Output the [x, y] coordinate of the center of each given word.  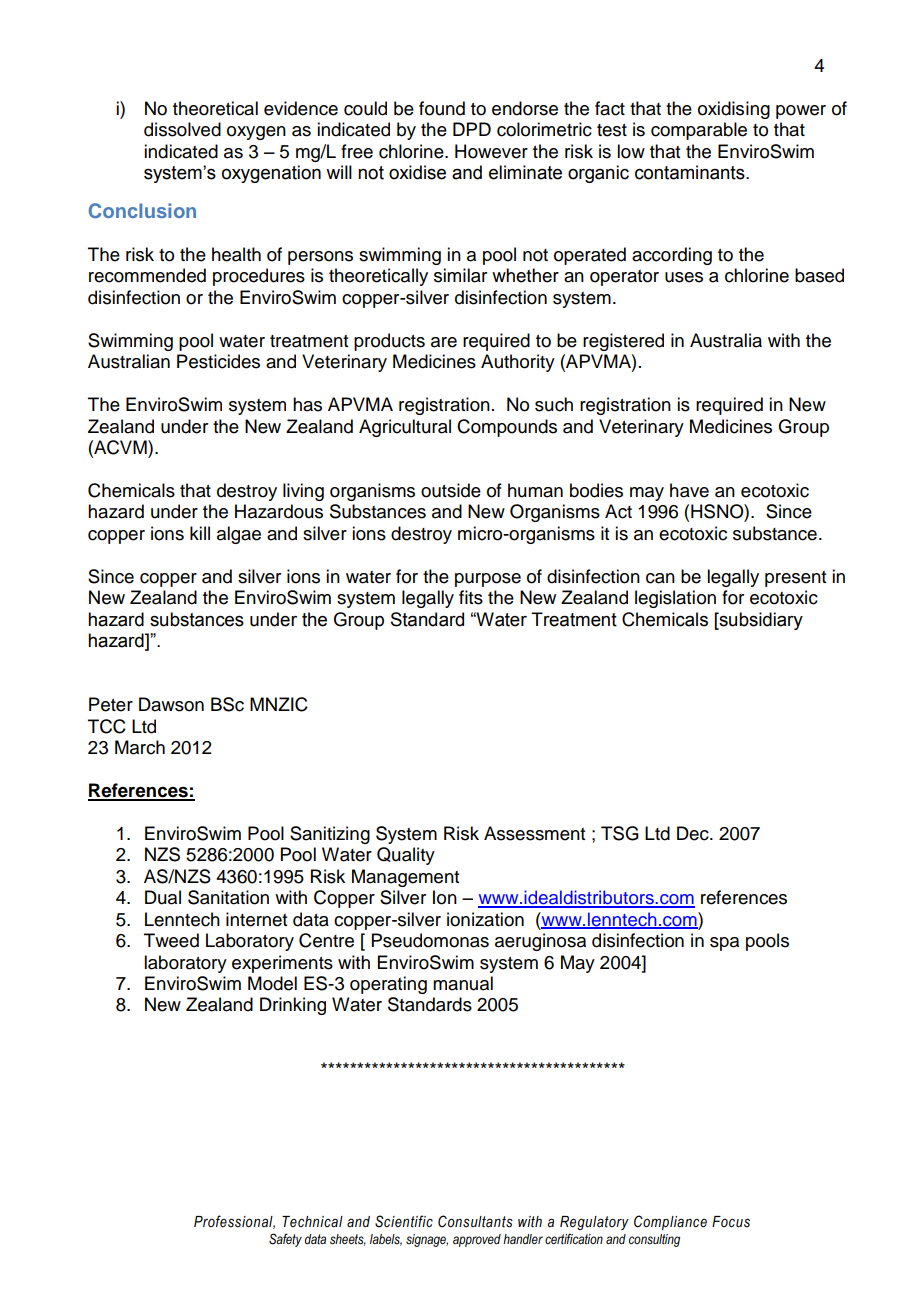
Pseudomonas [430, 940]
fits [471, 597]
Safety [285, 1240]
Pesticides [218, 361]
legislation [675, 599]
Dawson [171, 704]
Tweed [171, 940]
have [689, 490]
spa [724, 944]
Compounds [507, 428]
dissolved [182, 129]
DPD [472, 129]
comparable [699, 131]
